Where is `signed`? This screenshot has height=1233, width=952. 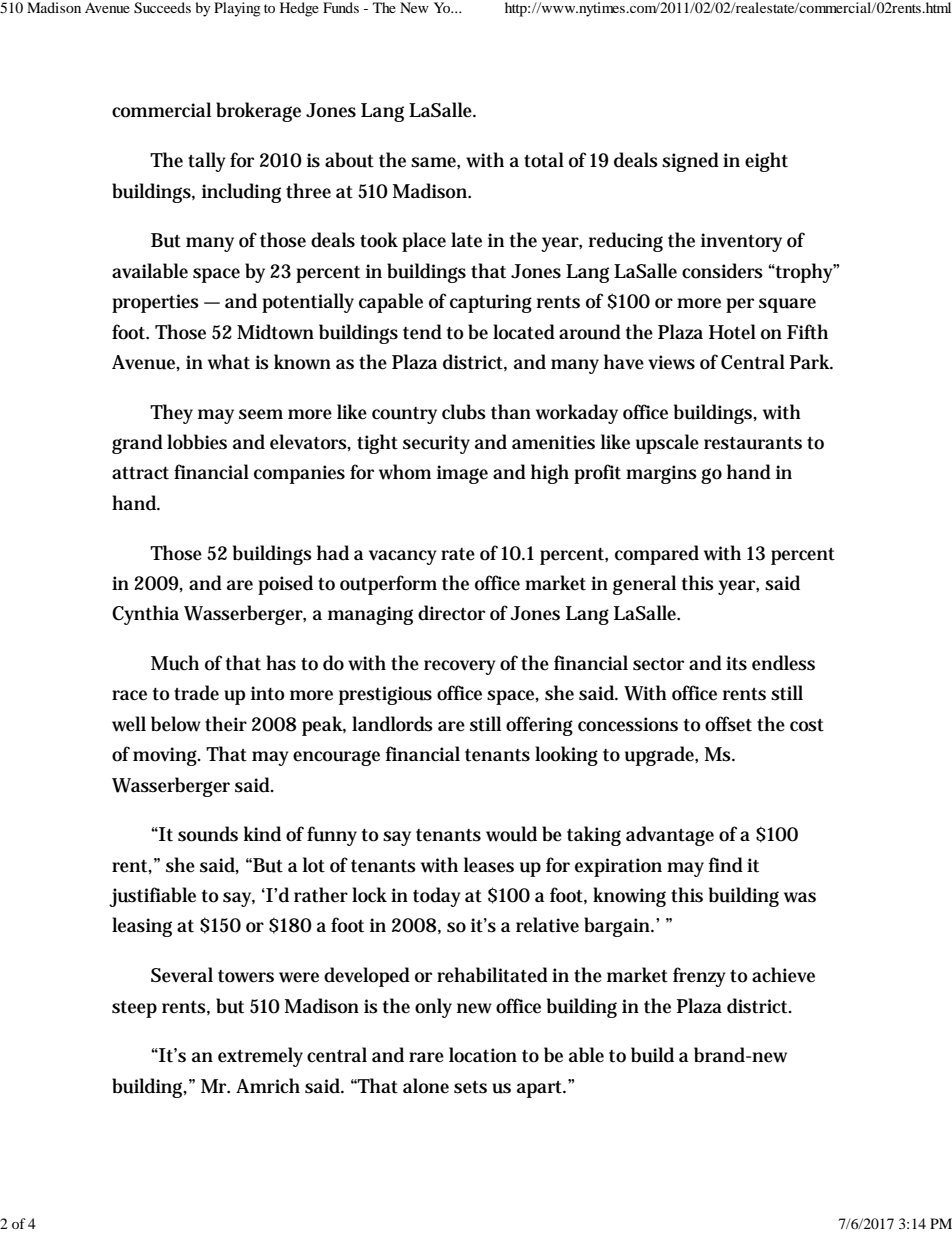 signed is located at coordinates (690, 162).
